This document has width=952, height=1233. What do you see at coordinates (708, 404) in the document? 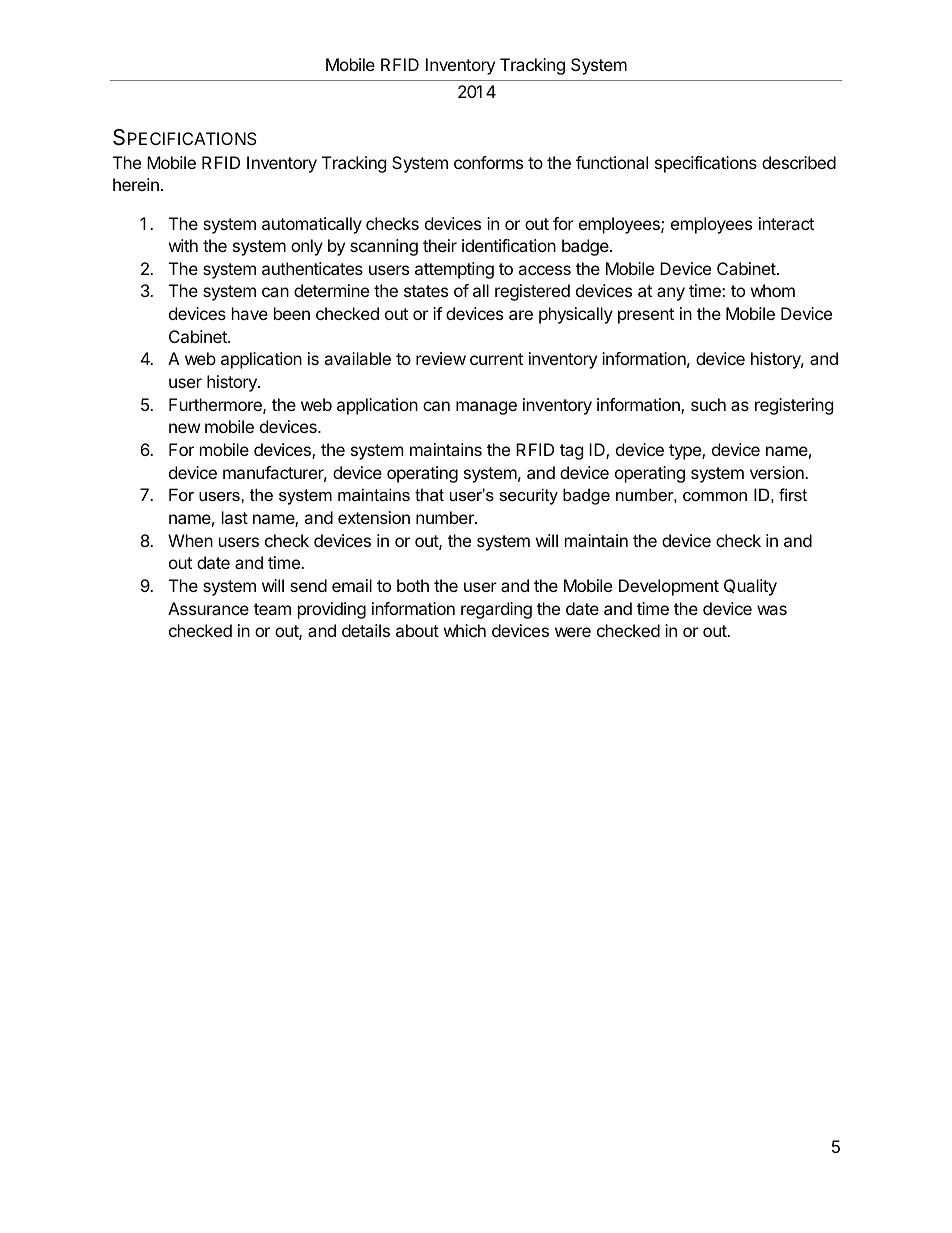
I see `such` at bounding box center [708, 404].
